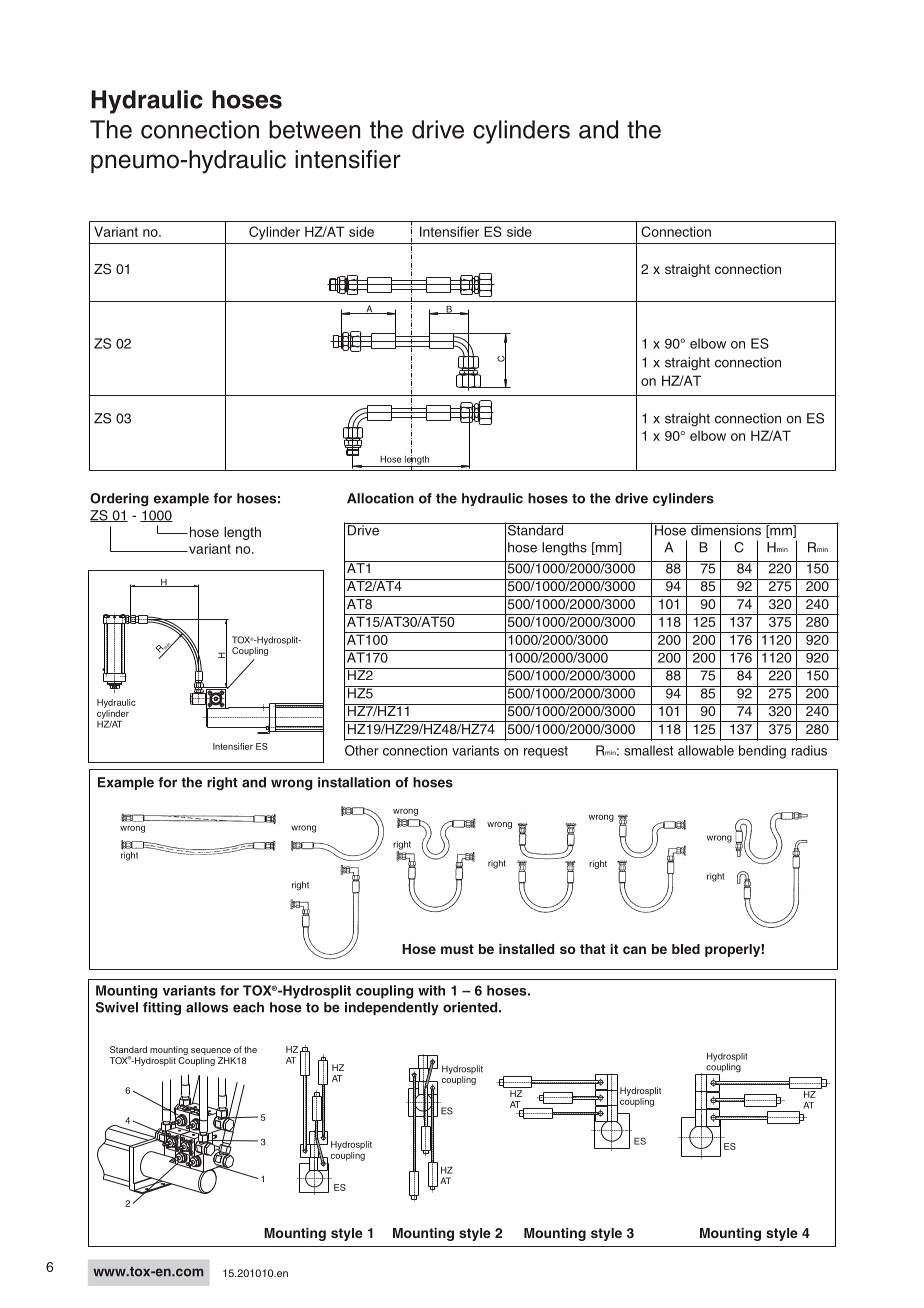  Describe the element at coordinates (706, 750) in the screenshot. I see `allowable` at that location.
